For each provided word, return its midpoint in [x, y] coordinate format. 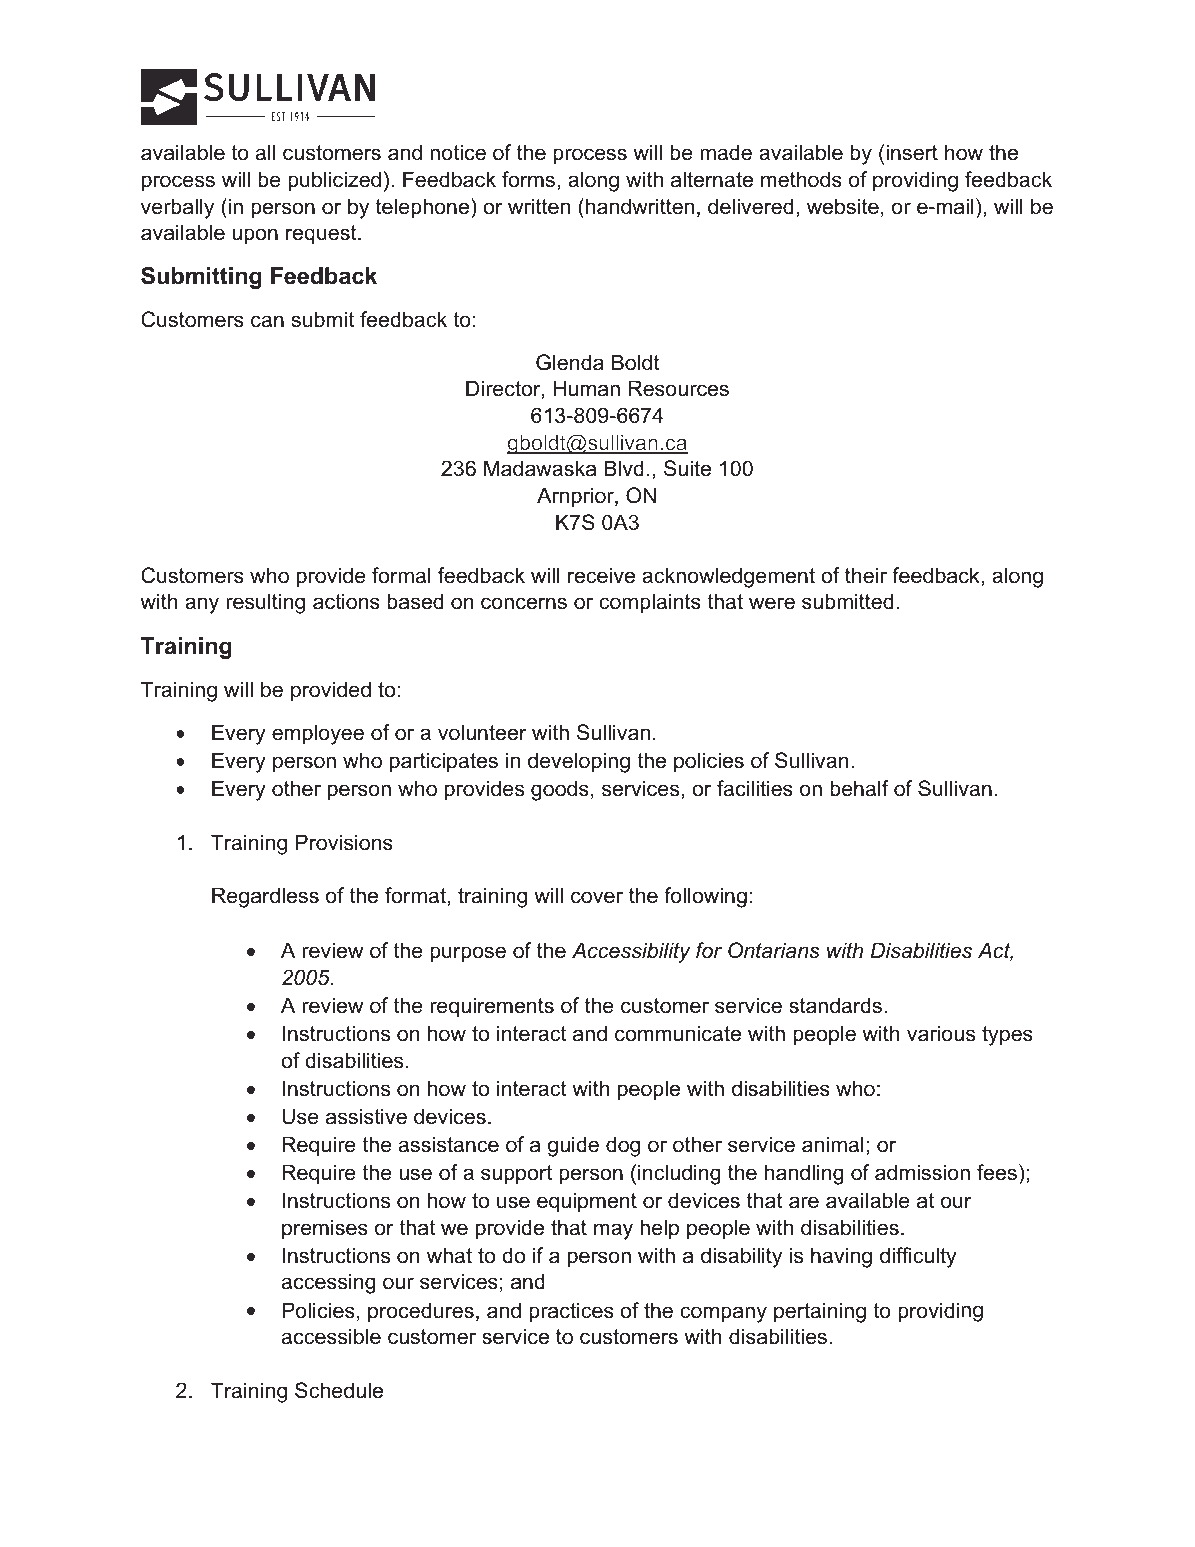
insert [912, 152]
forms [528, 179]
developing [579, 762]
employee [318, 734]
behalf [859, 788]
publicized [334, 181]
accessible [331, 1336]
